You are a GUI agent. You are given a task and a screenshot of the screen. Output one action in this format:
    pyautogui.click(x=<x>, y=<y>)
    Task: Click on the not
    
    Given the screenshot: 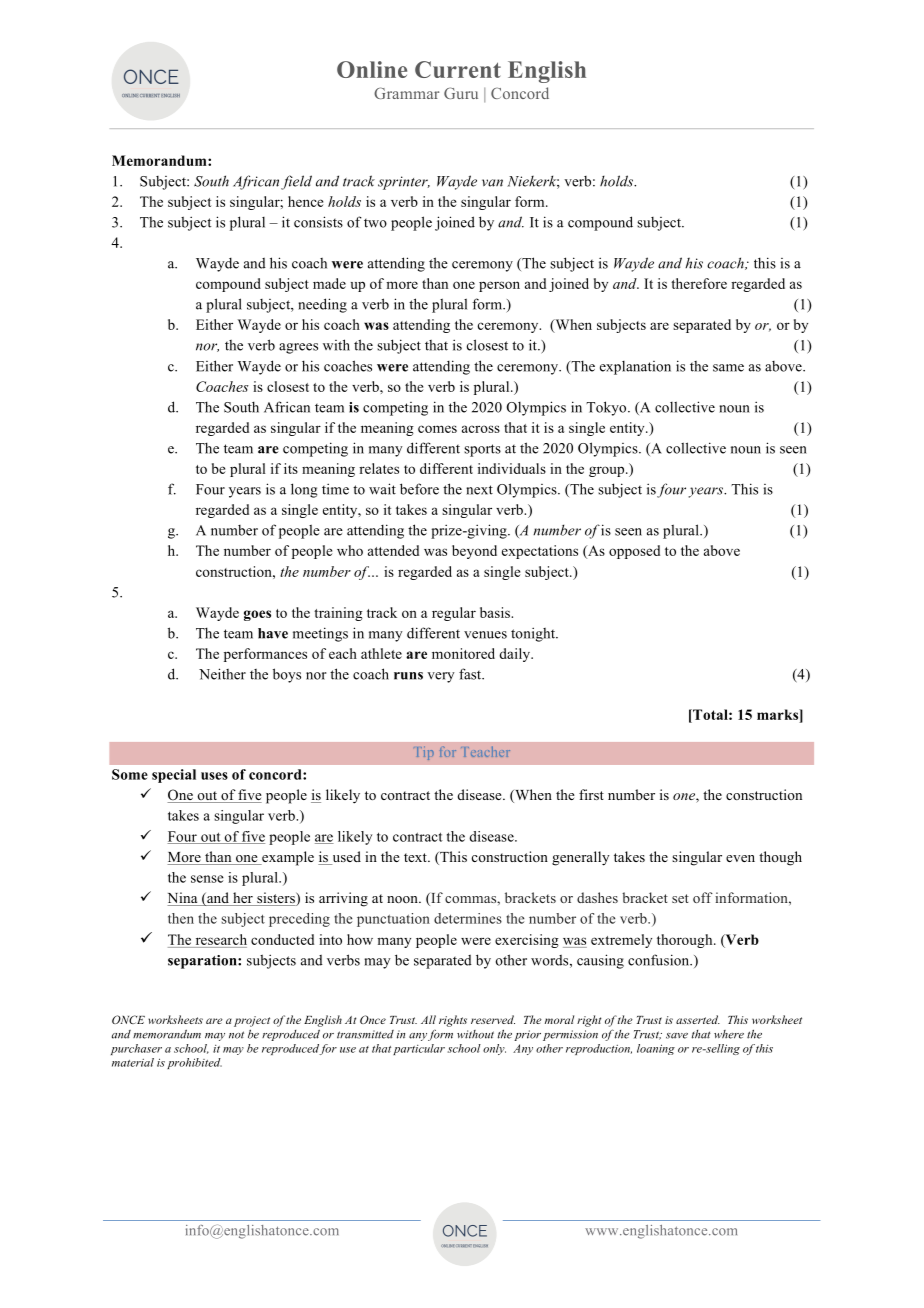 What is the action you would take?
    pyautogui.click(x=236, y=1035)
